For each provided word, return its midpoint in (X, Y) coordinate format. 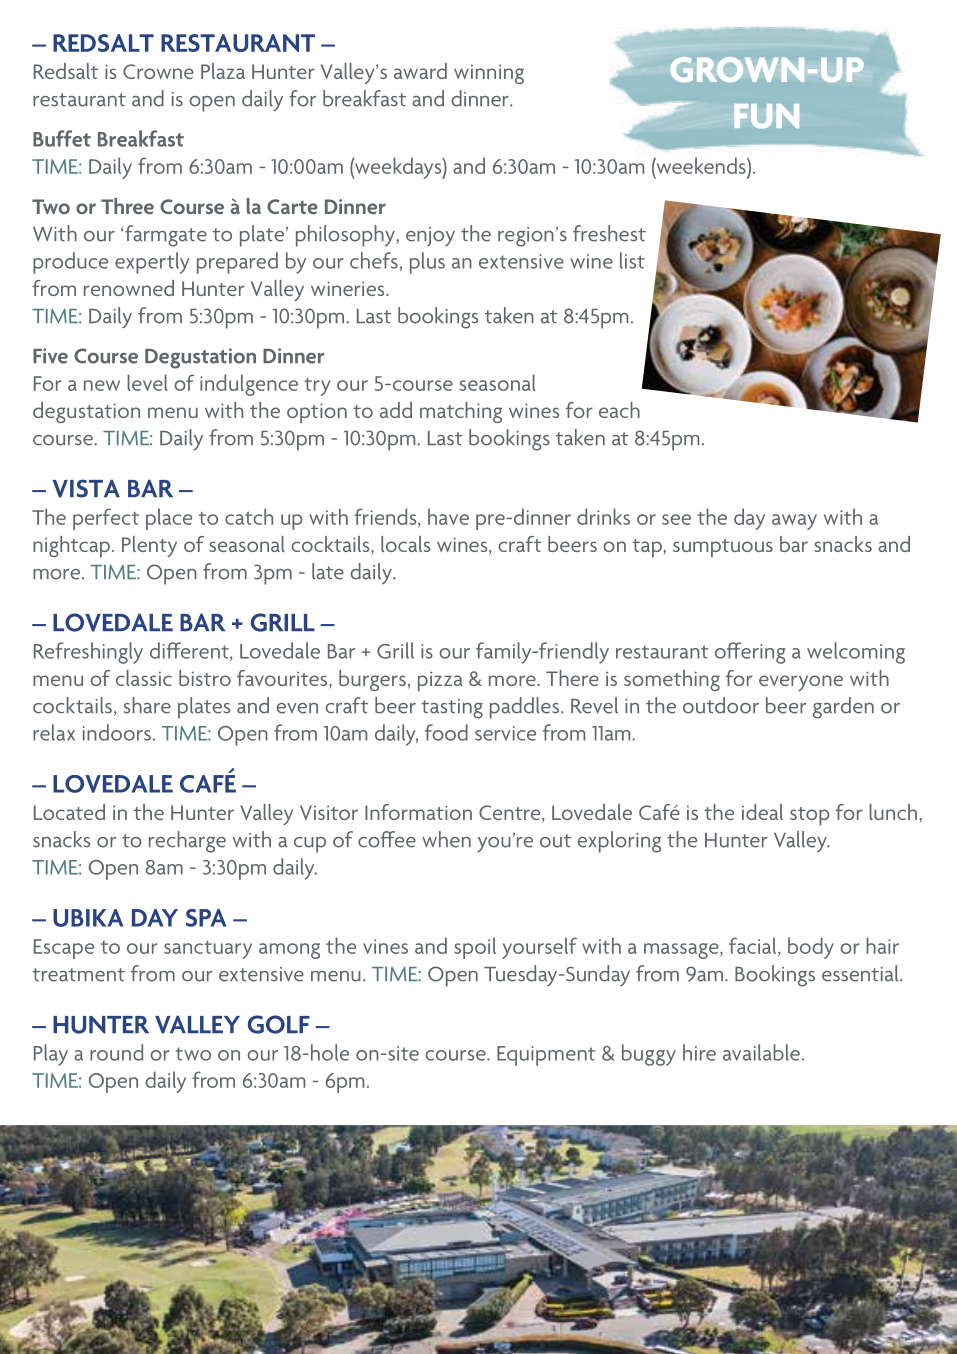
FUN (766, 116)
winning (489, 74)
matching (461, 412)
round (116, 1052)
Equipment (546, 1056)
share (147, 705)
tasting (452, 709)
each (619, 410)
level (147, 382)
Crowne (158, 71)
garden (843, 708)
